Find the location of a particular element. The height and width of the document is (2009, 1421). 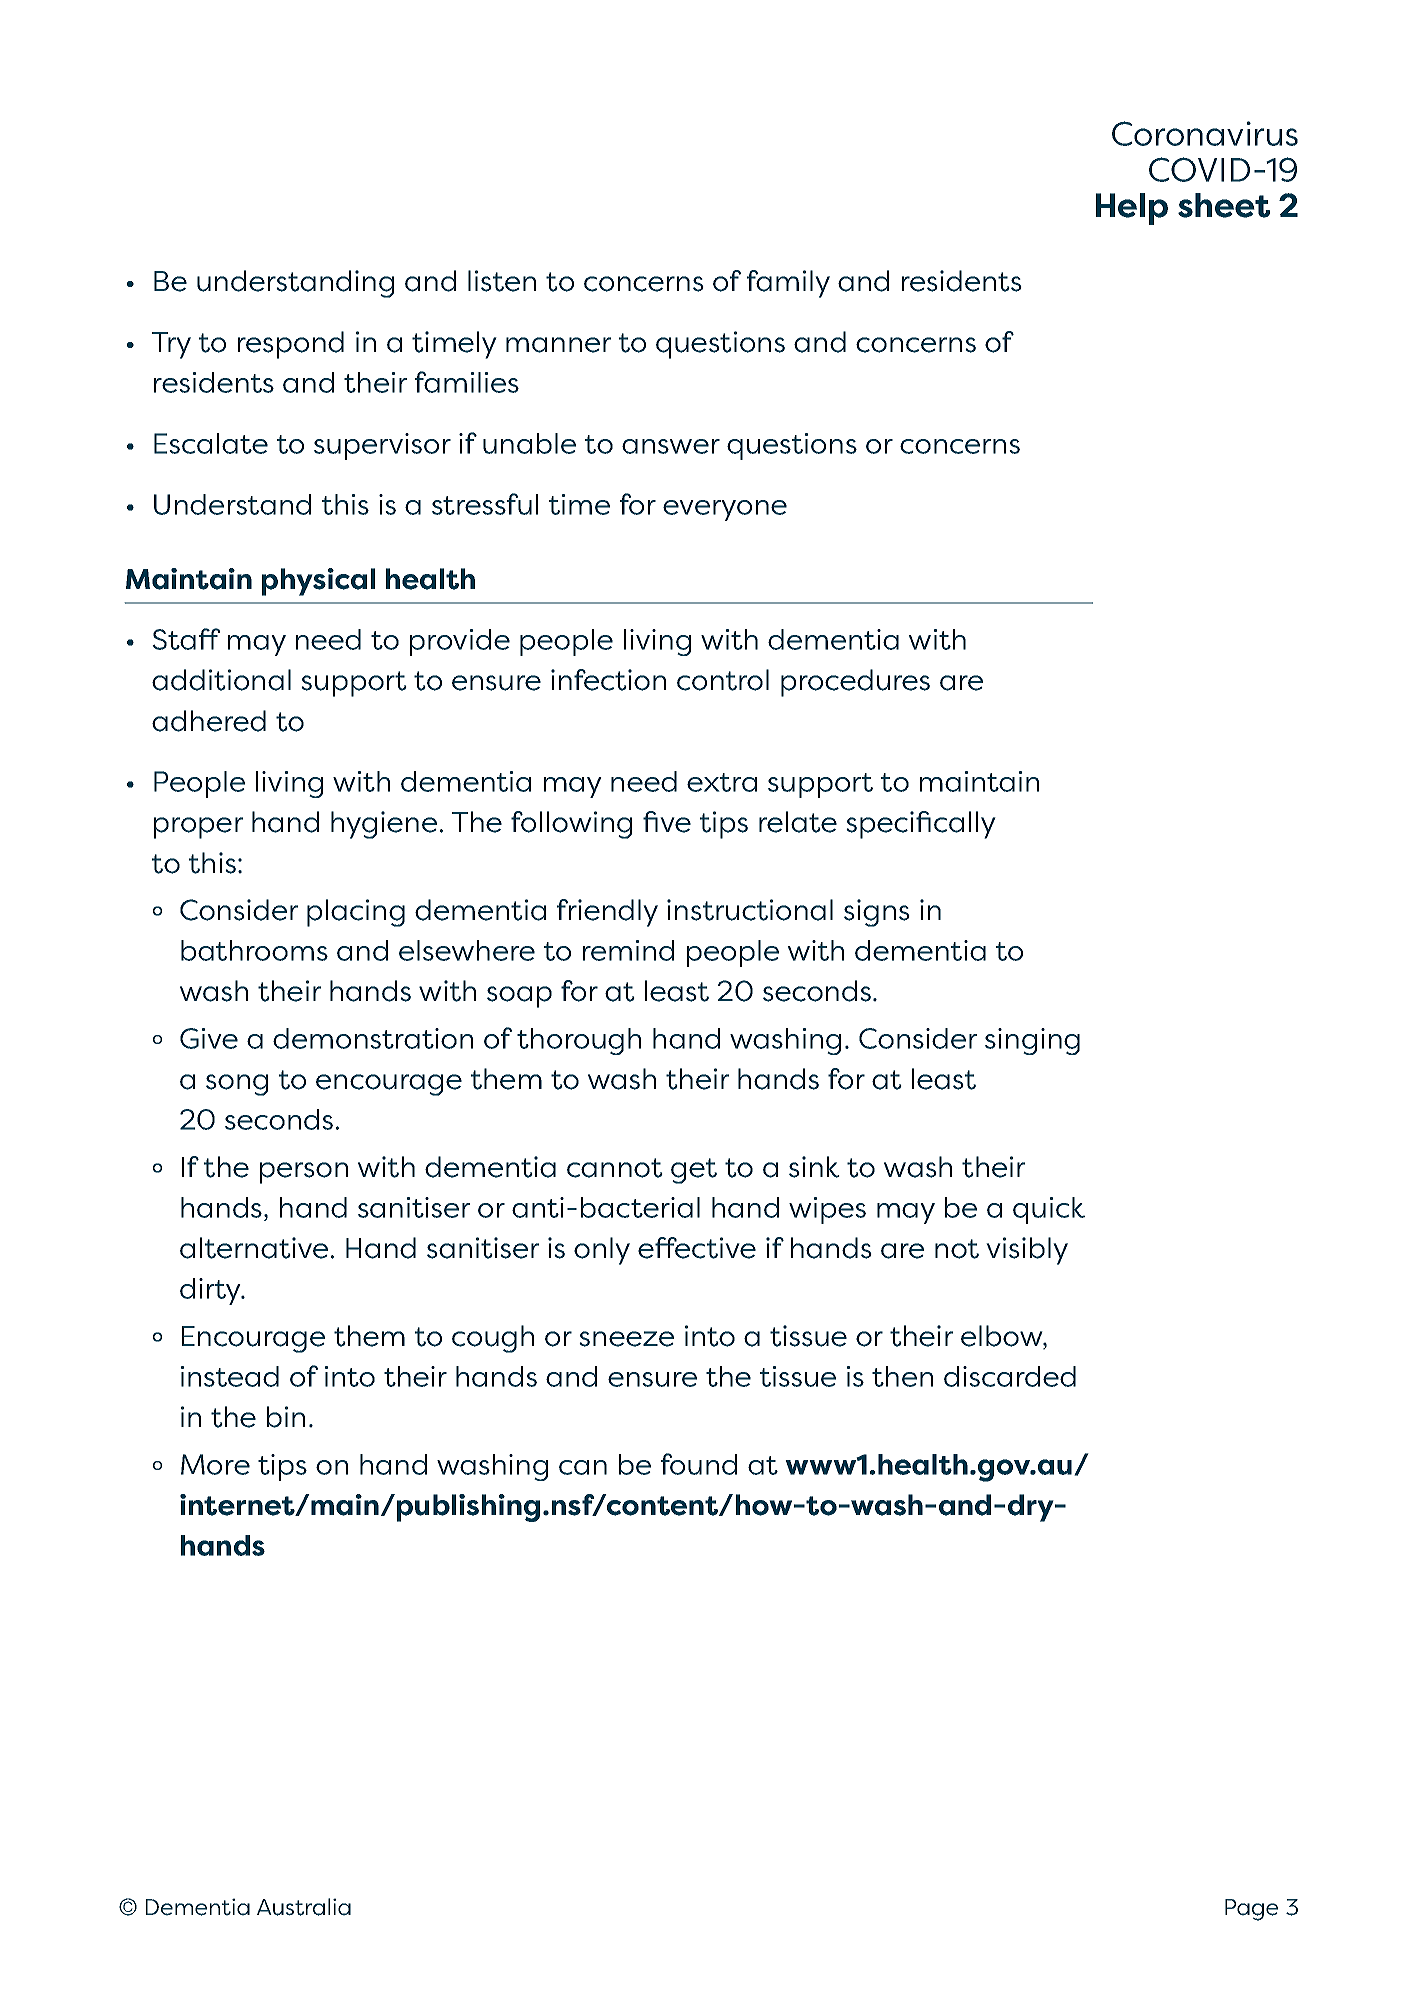

respond is located at coordinates (291, 345).
